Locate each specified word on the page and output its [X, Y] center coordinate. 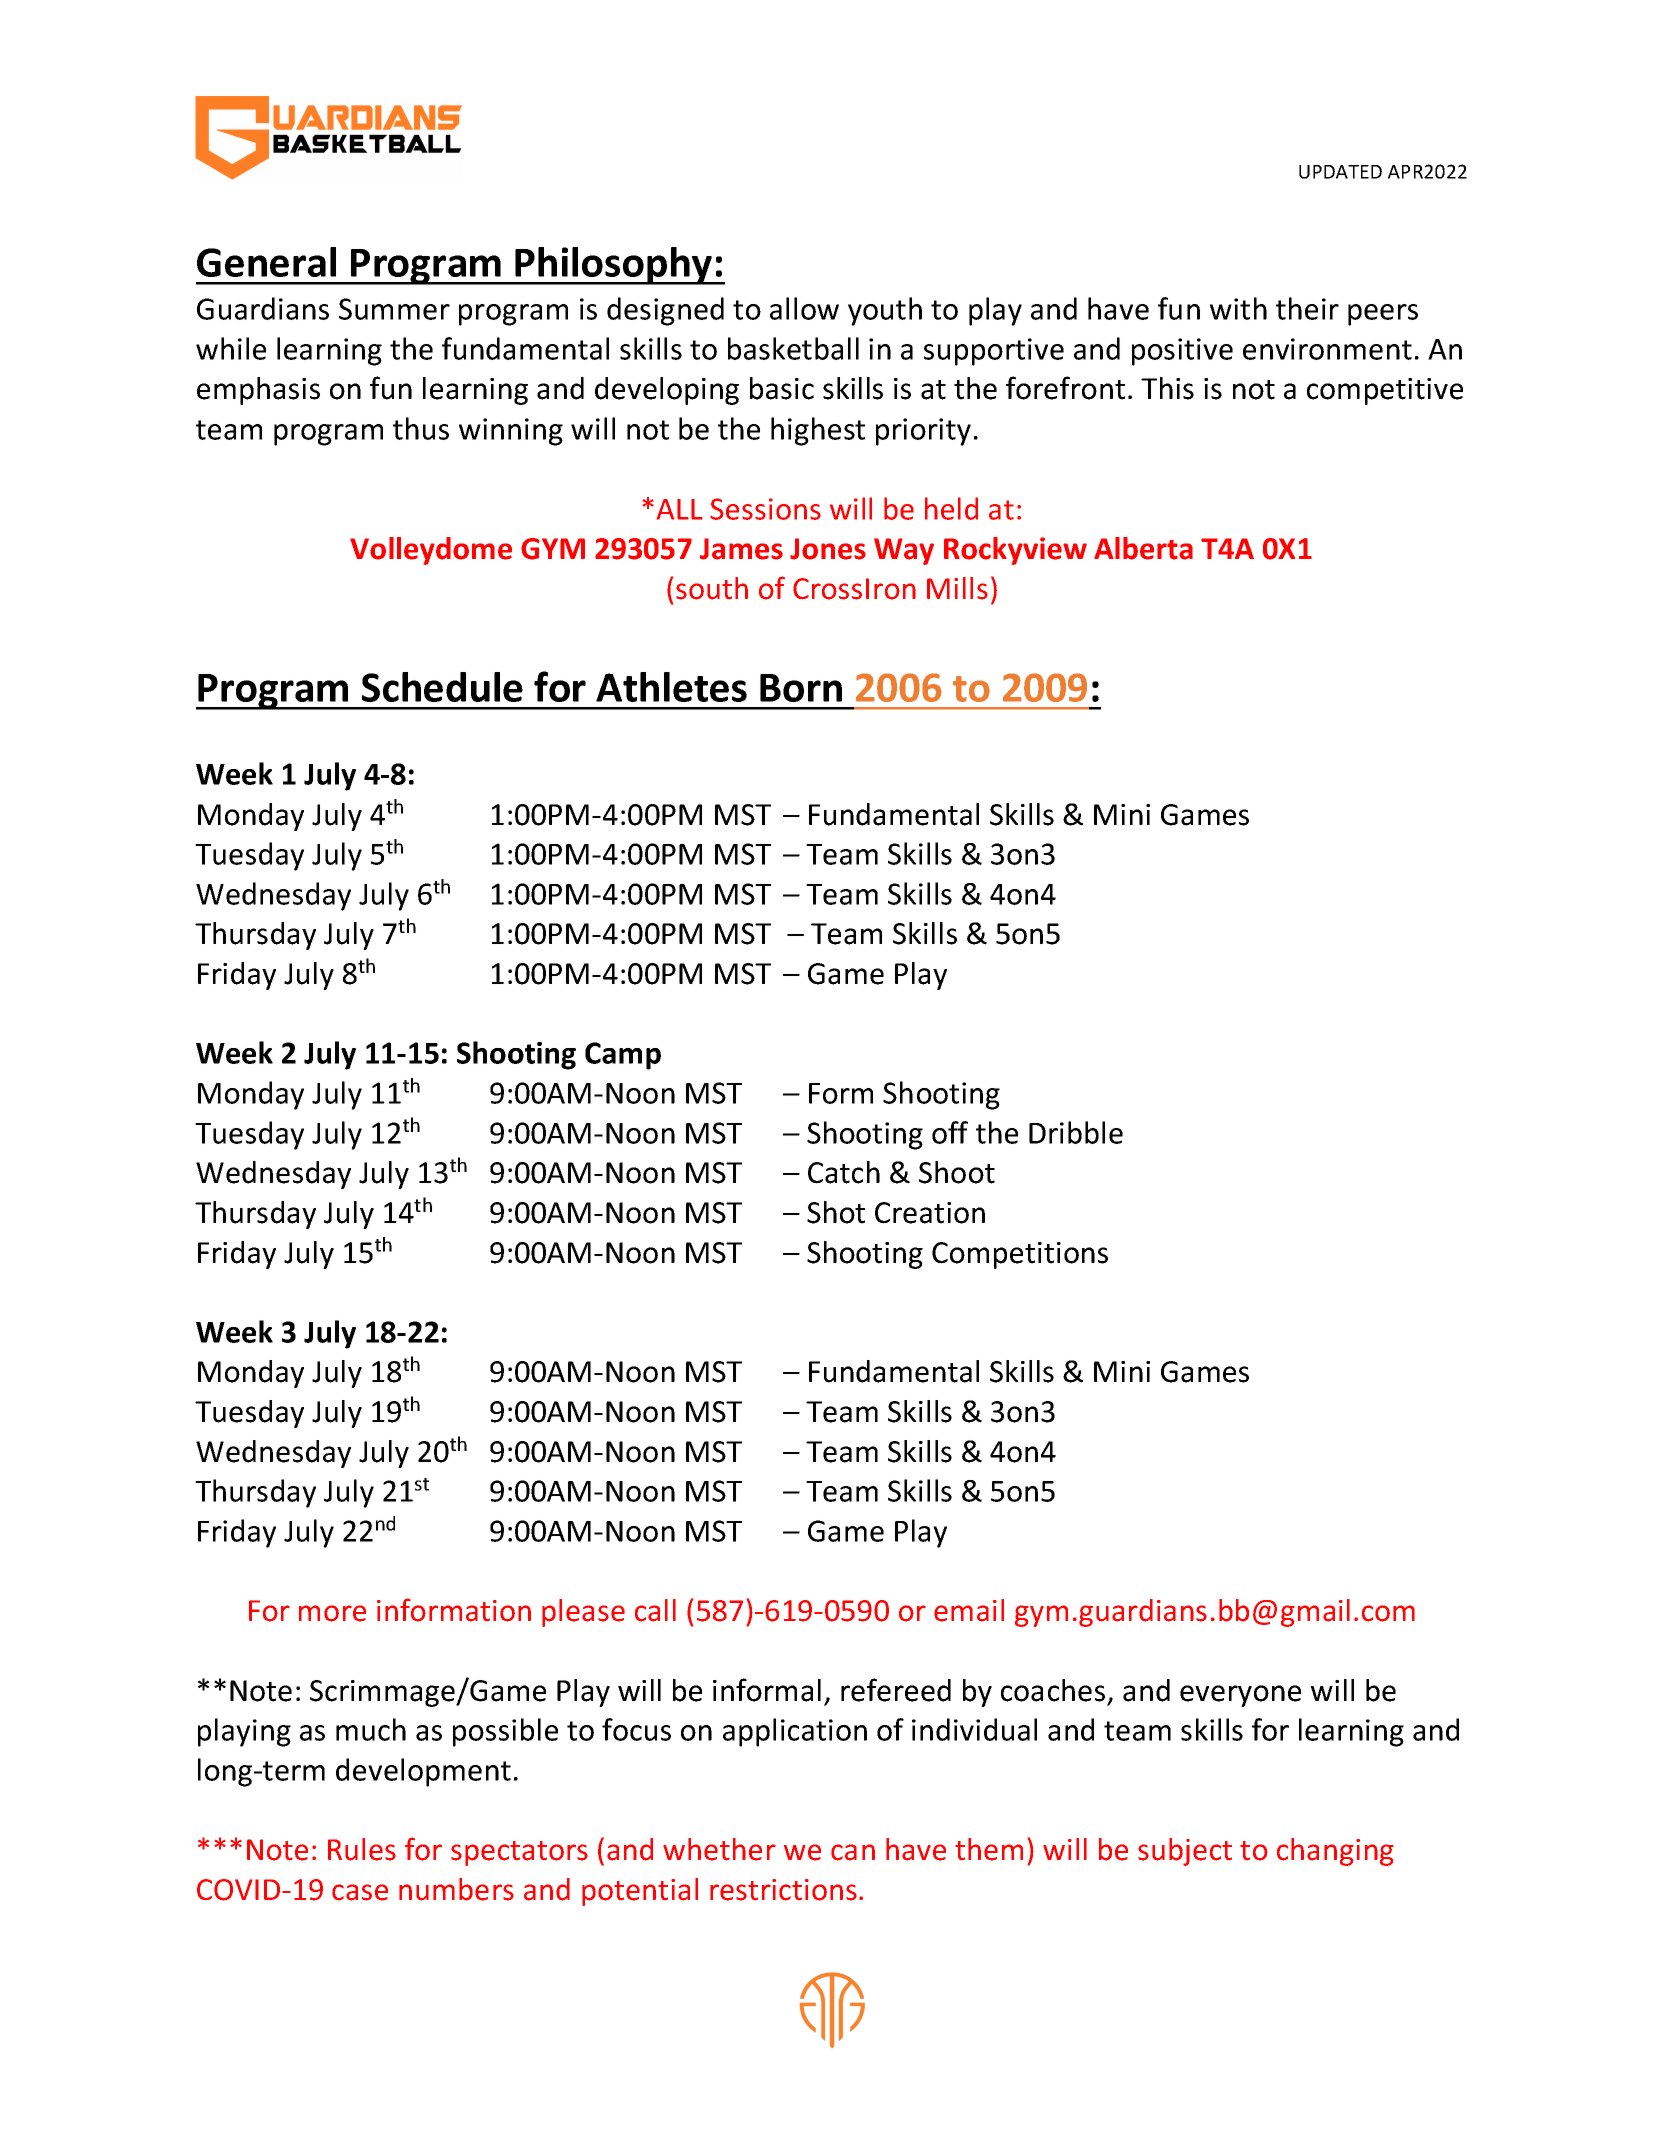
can [853, 1852]
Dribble [1076, 1132]
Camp [623, 1056]
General [266, 262]
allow [804, 308]
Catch [844, 1172]
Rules [362, 1849]
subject [1185, 1852]
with [1238, 308]
